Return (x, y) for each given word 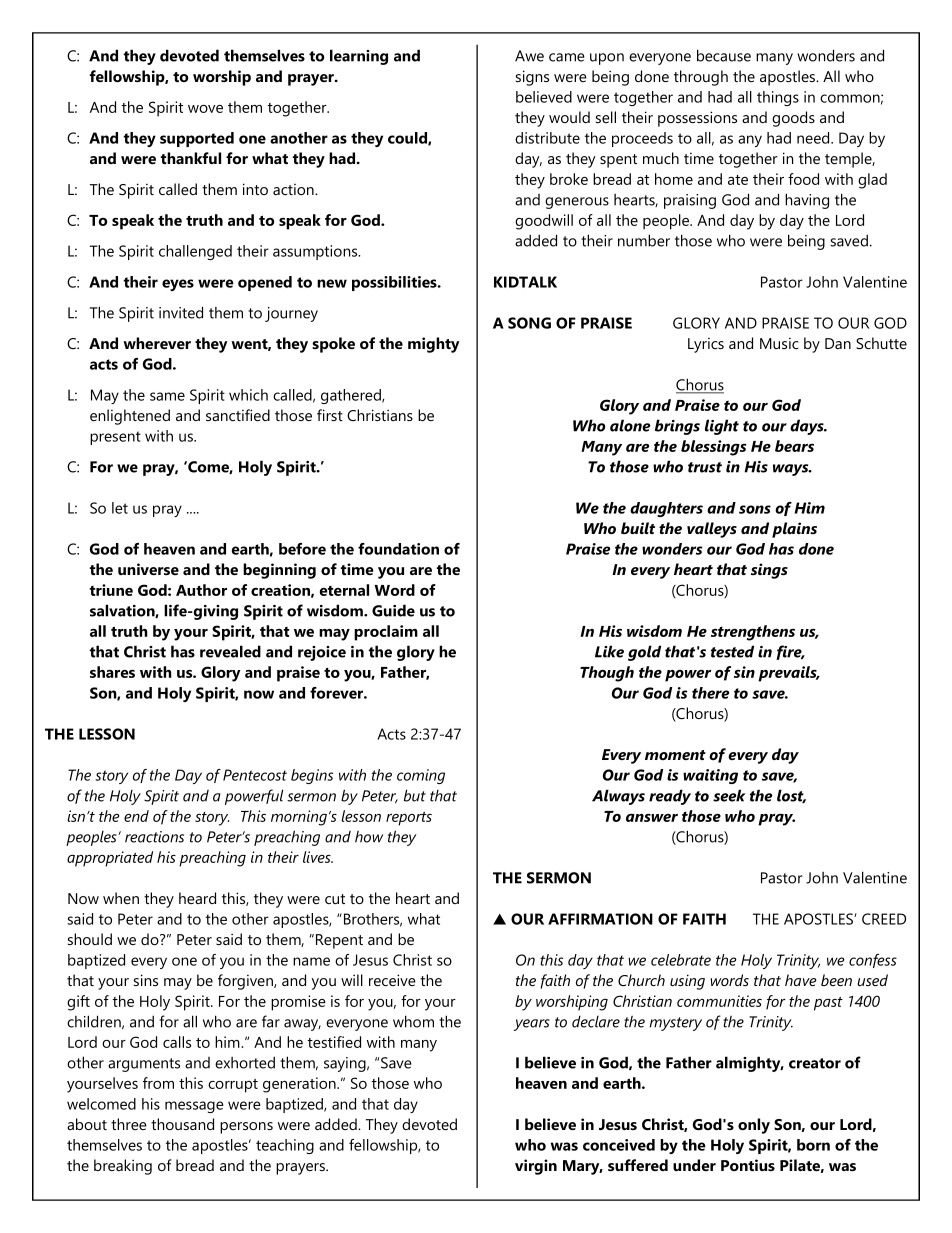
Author (201, 590)
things (778, 98)
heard (197, 898)
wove (205, 109)
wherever (157, 343)
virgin (536, 1167)
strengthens (753, 633)
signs (532, 78)
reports (409, 819)
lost (791, 796)
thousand (182, 1124)
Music (779, 343)
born (813, 1145)
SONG (529, 323)
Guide (393, 610)
